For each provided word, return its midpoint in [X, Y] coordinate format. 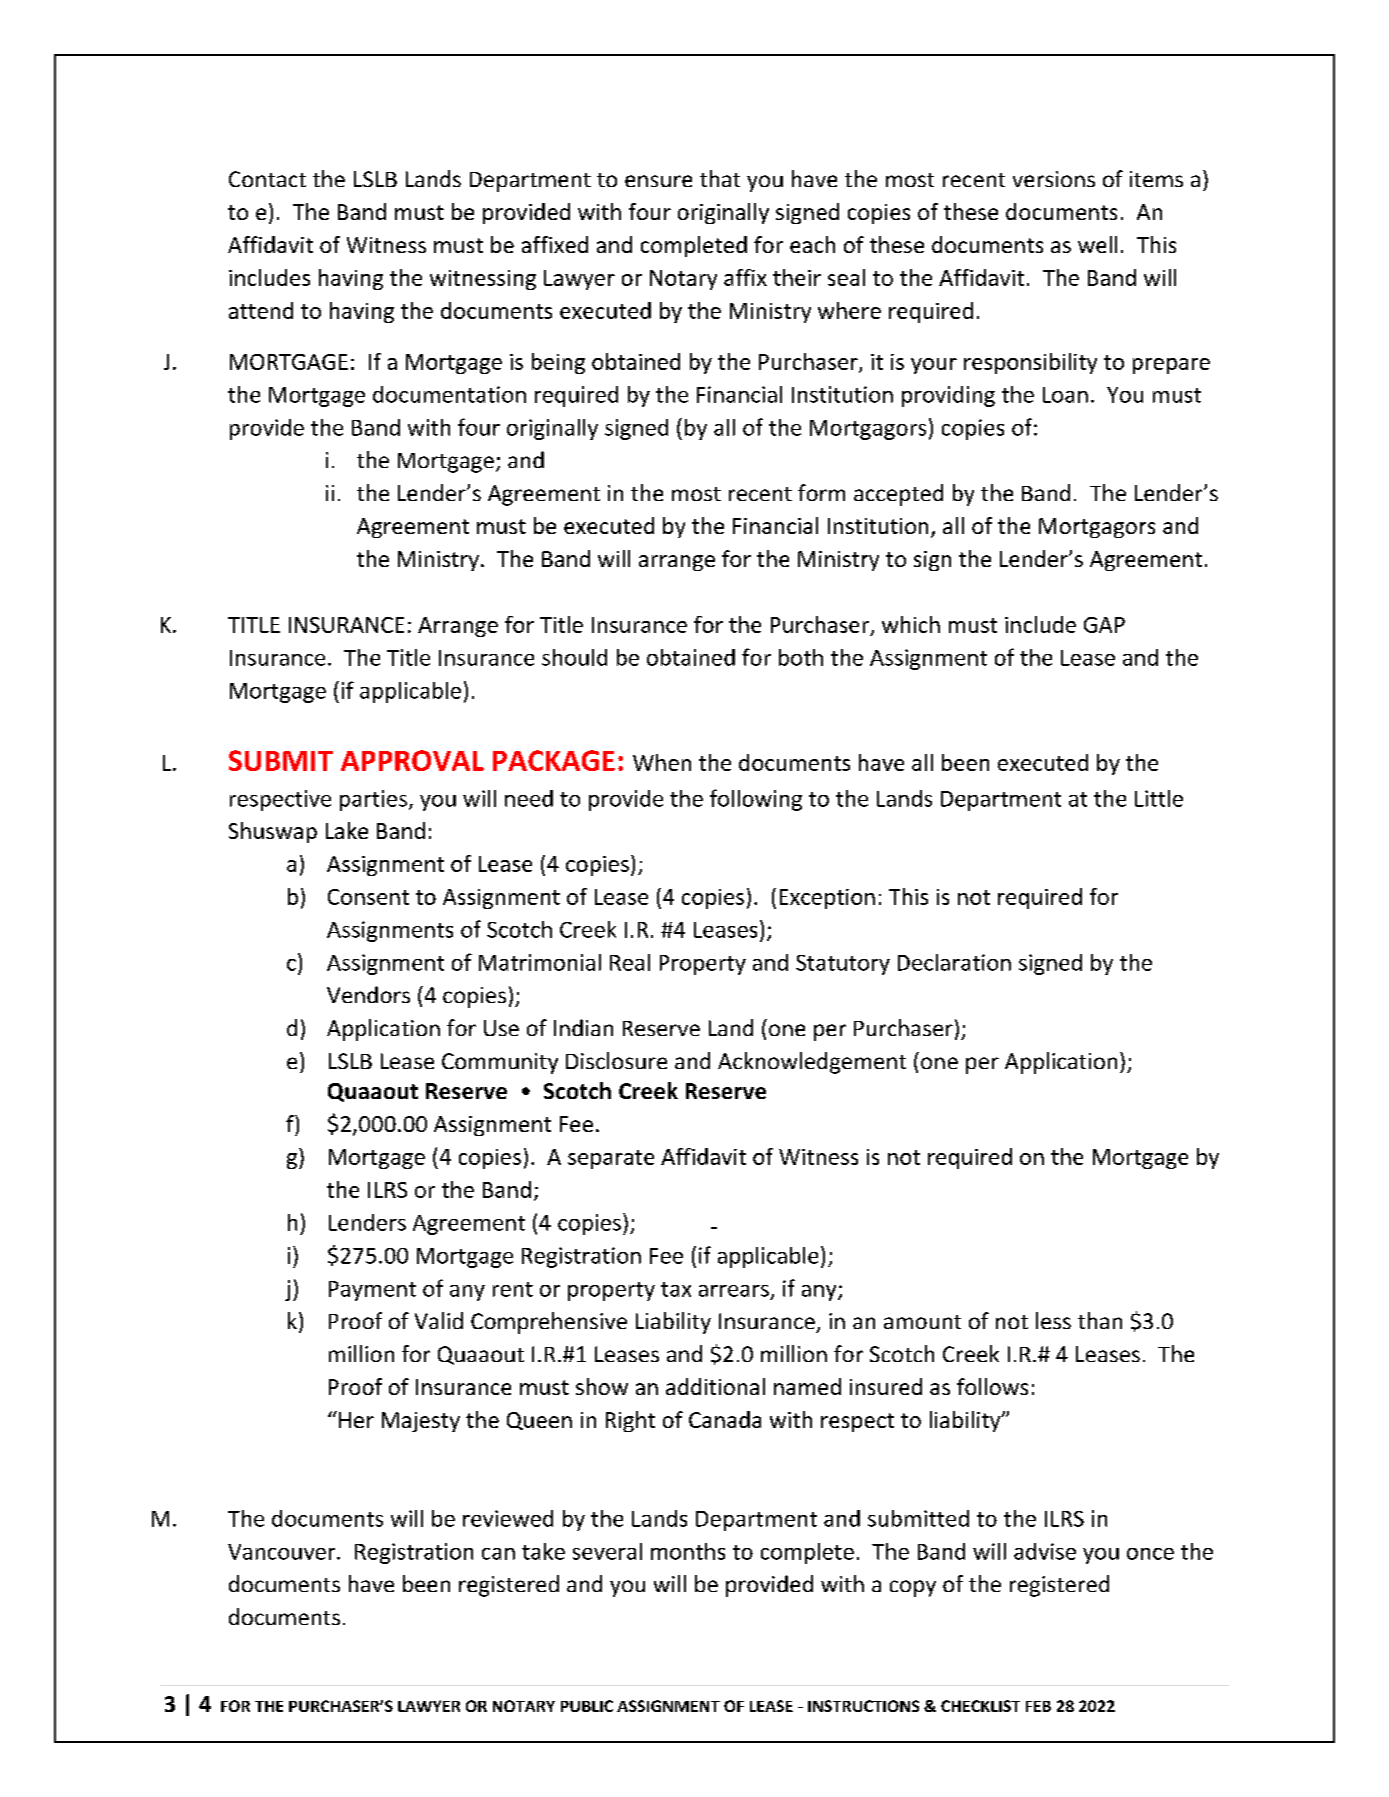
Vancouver [283, 1552]
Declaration [954, 962]
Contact [267, 179]
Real [630, 962]
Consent [368, 897]
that [720, 178]
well [1097, 244]
